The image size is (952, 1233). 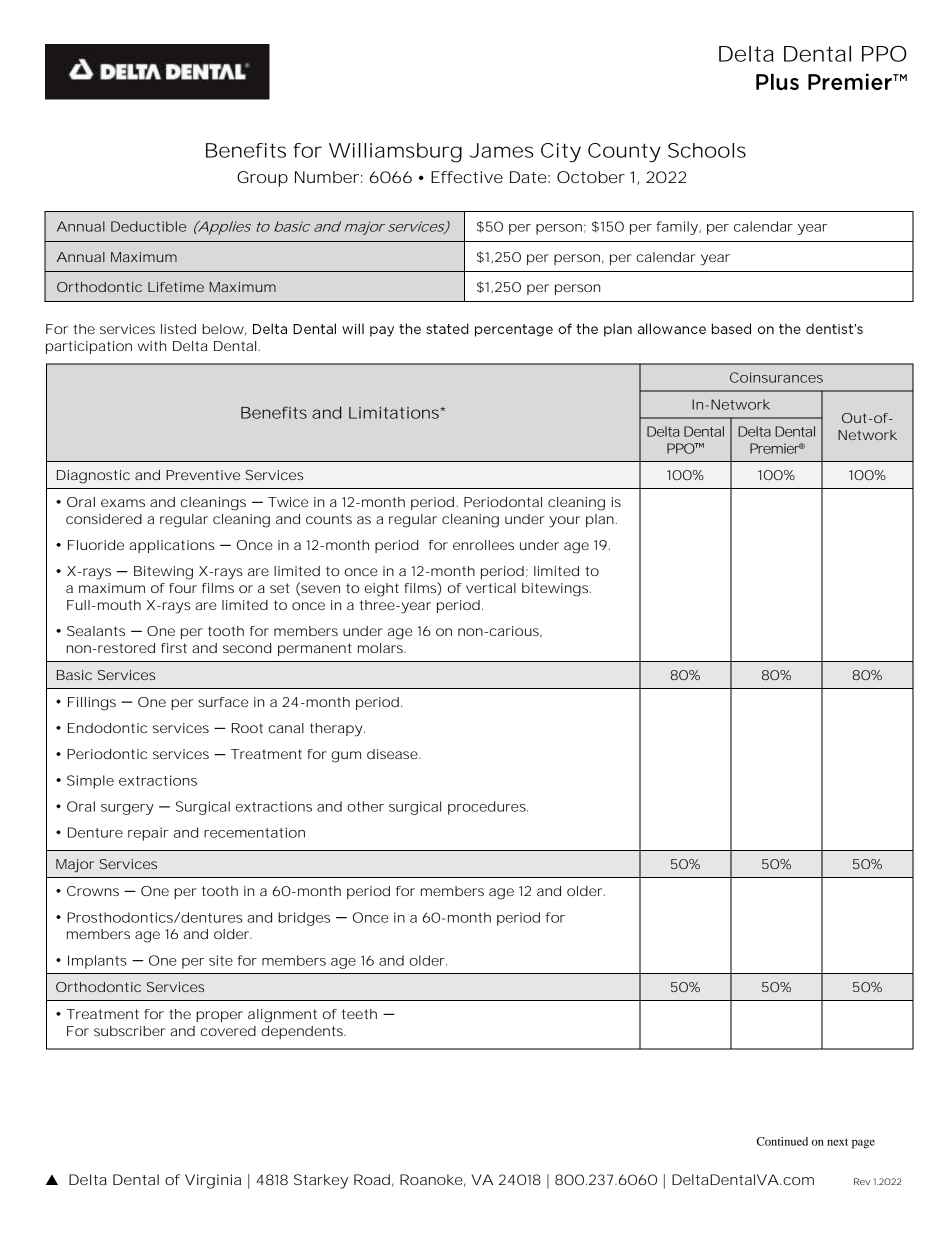 What do you see at coordinates (707, 150) in the screenshot?
I see `Schools` at bounding box center [707, 150].
